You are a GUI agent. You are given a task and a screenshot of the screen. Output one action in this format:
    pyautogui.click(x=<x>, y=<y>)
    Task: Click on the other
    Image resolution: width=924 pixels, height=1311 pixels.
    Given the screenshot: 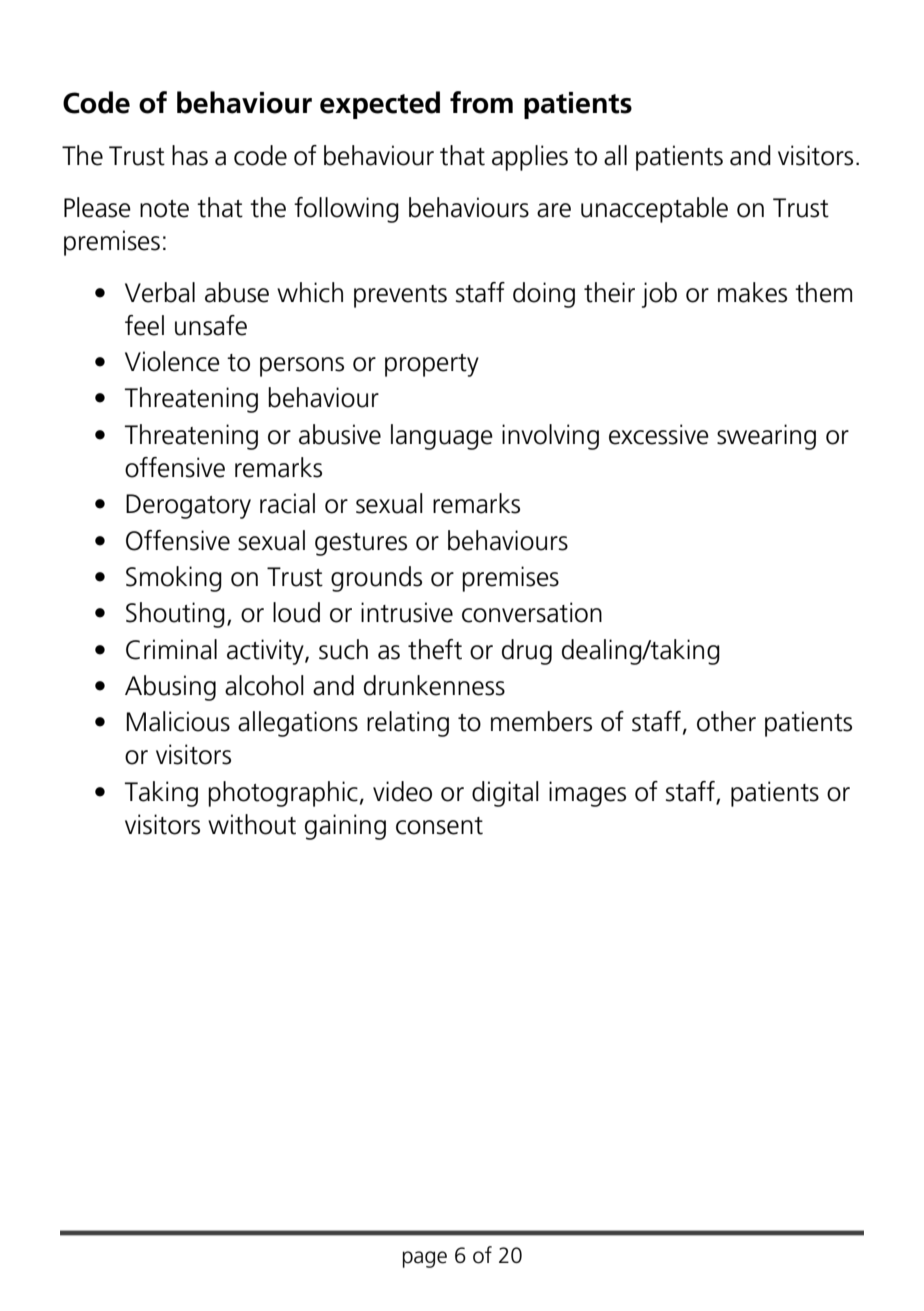 What is the action you would take?
    pyautogui.click(x=726, y=721)
